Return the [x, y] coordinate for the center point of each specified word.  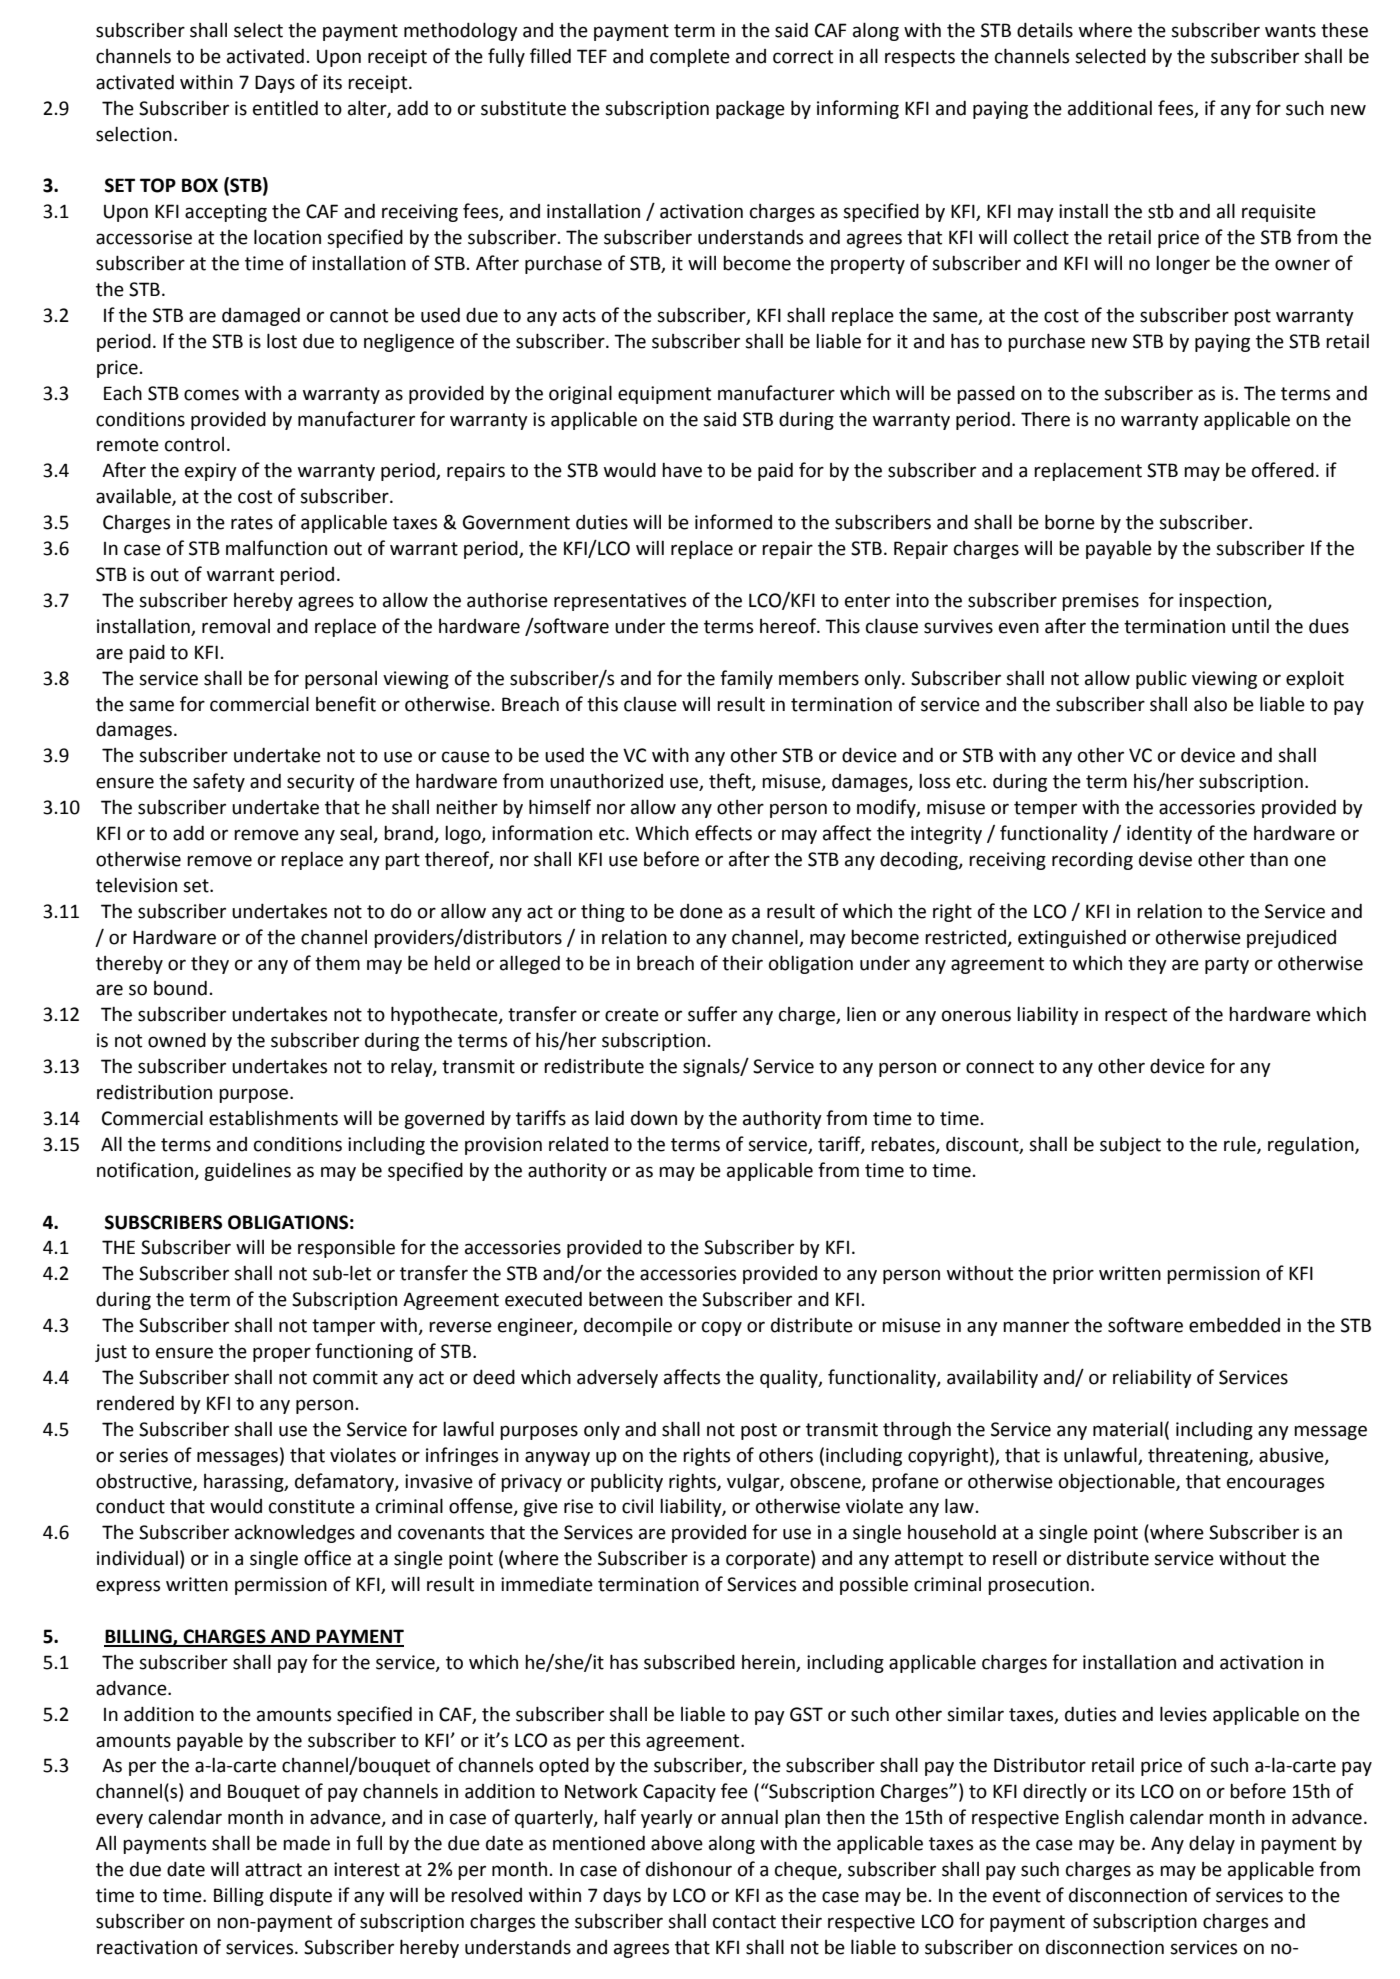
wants [1290, 31]
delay [1212, 1844]
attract [273, 1870]
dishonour [689, 1869]
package [750, 109]
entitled [285, 108]
